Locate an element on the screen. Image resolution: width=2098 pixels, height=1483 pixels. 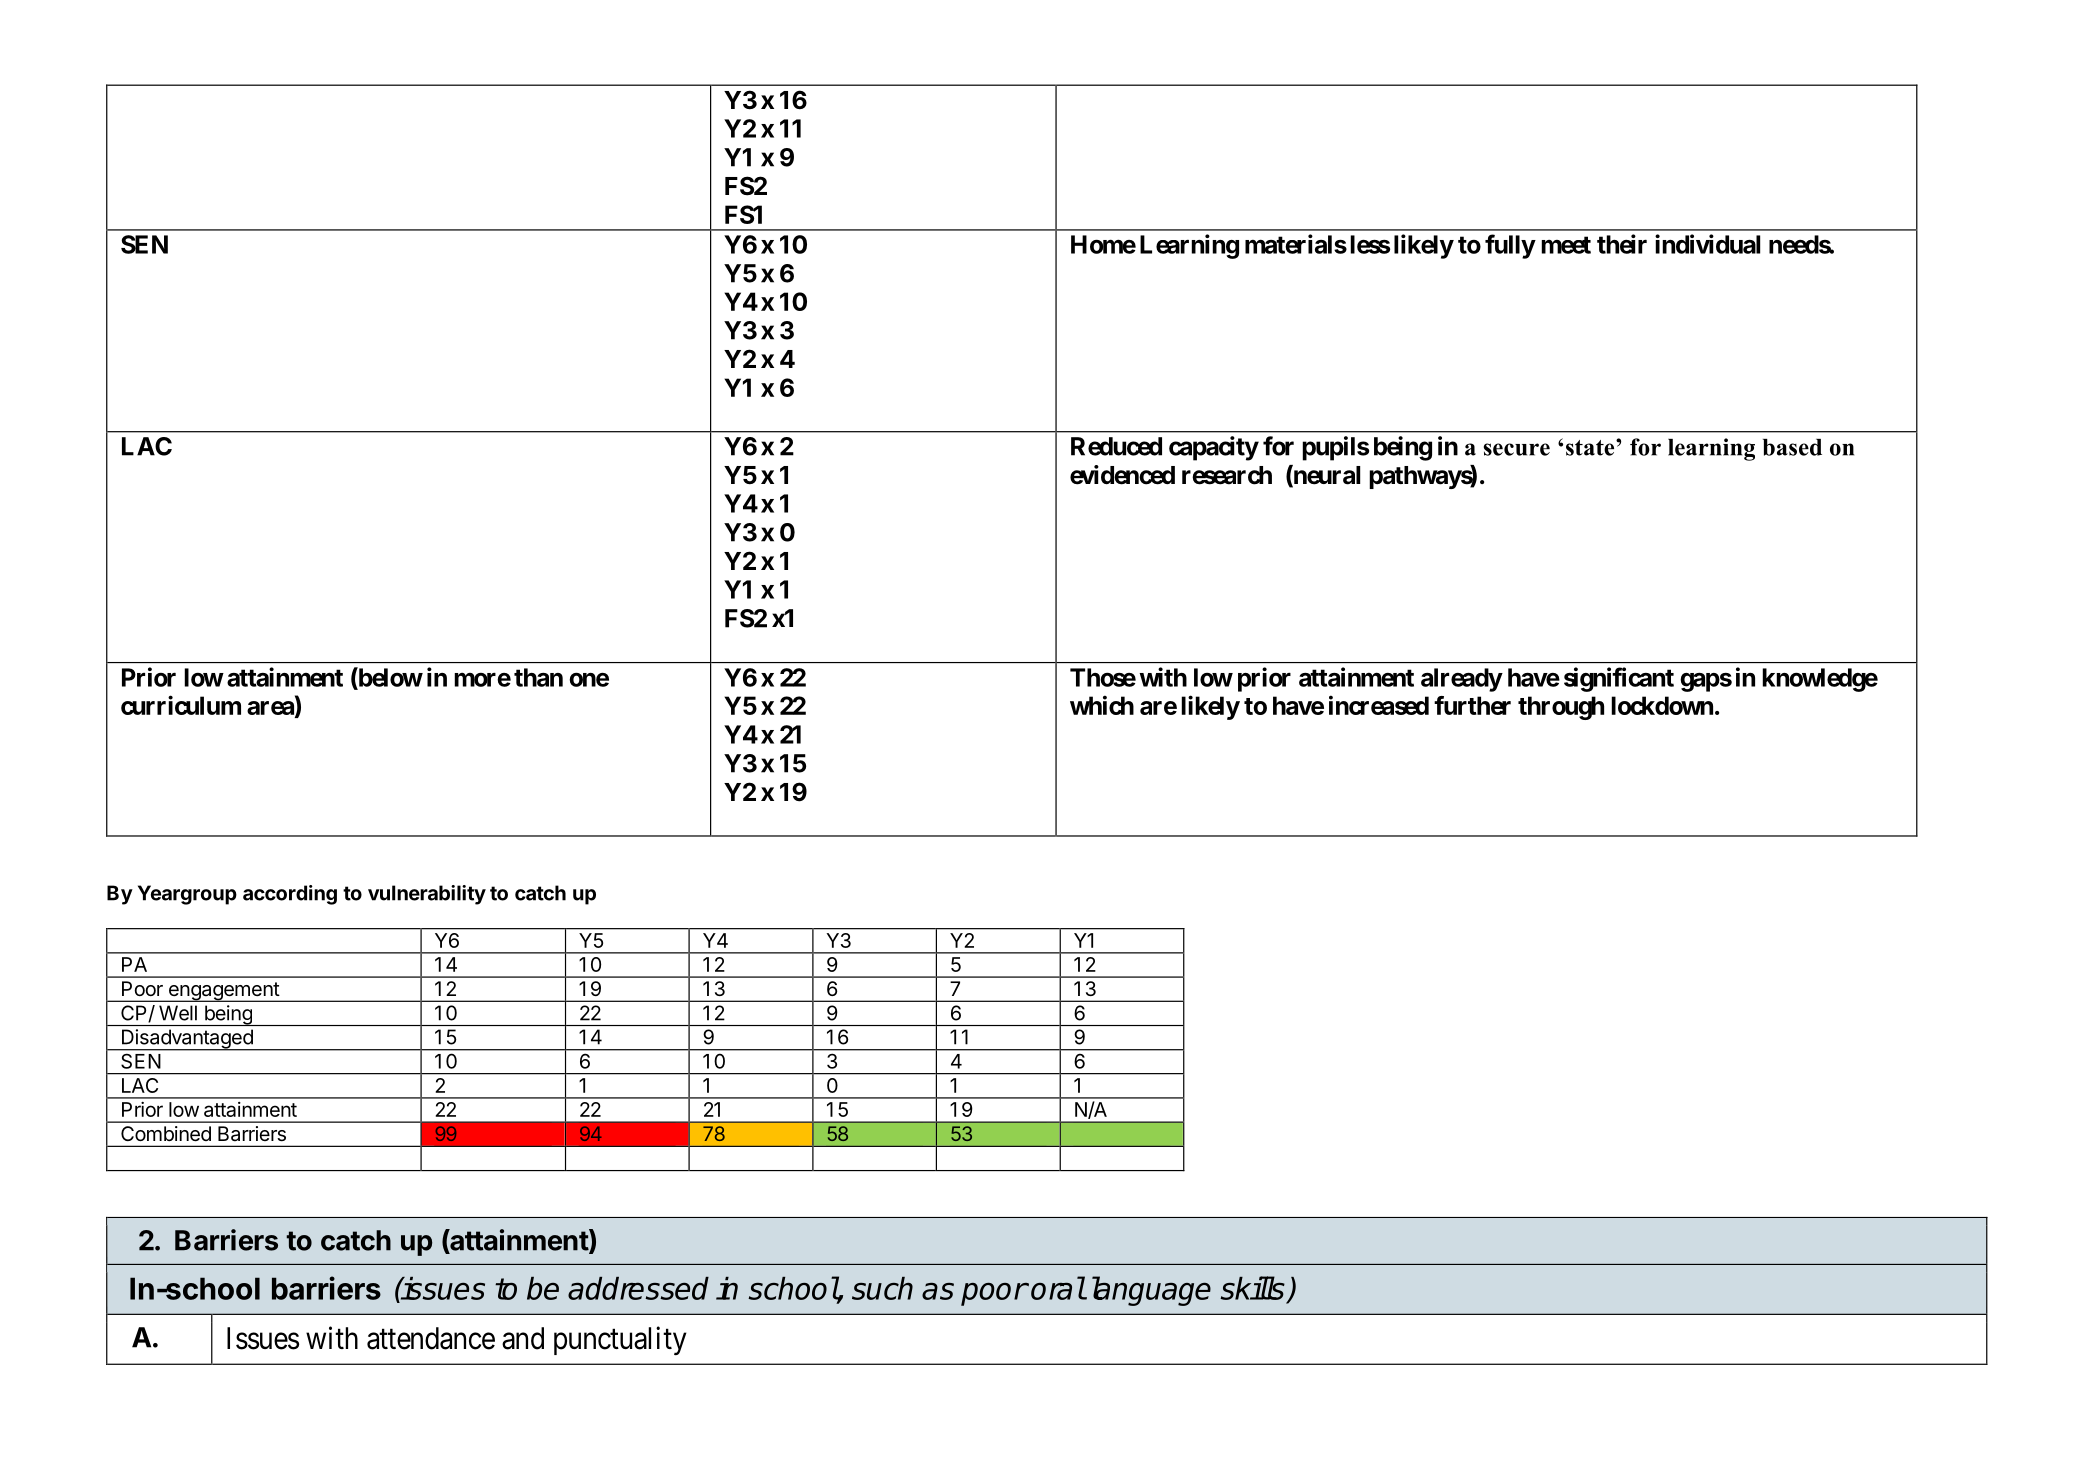
fully is located at coordinates (1510, 246).
